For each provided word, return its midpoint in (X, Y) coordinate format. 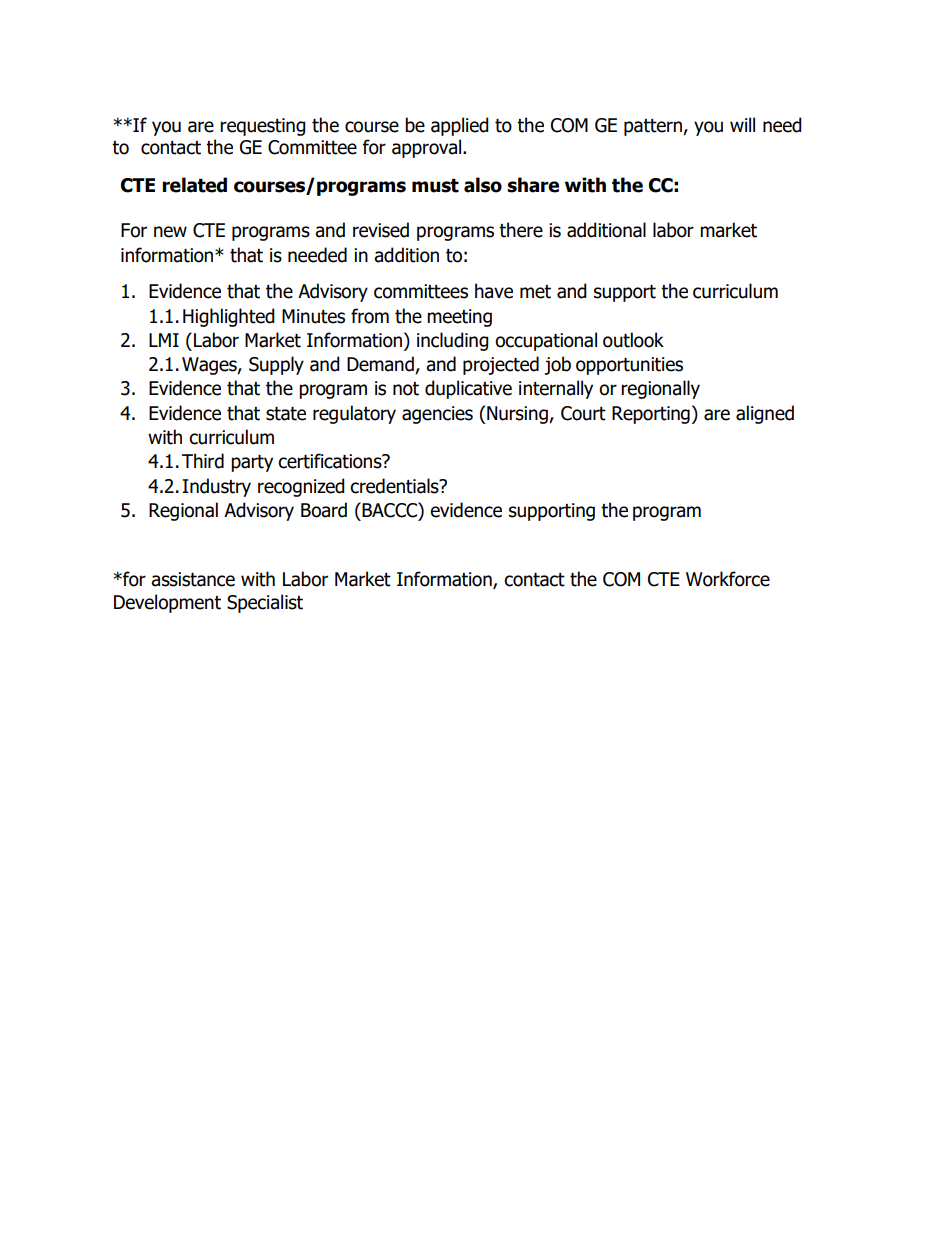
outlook (633, 340)
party (252, 463)
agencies (437, 415)
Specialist (265, 603)
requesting (263, 127)
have (494, 291)
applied (460, 126)
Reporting (651, 415)
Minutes (313, 316)
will (742, 124)
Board (324, 510)
